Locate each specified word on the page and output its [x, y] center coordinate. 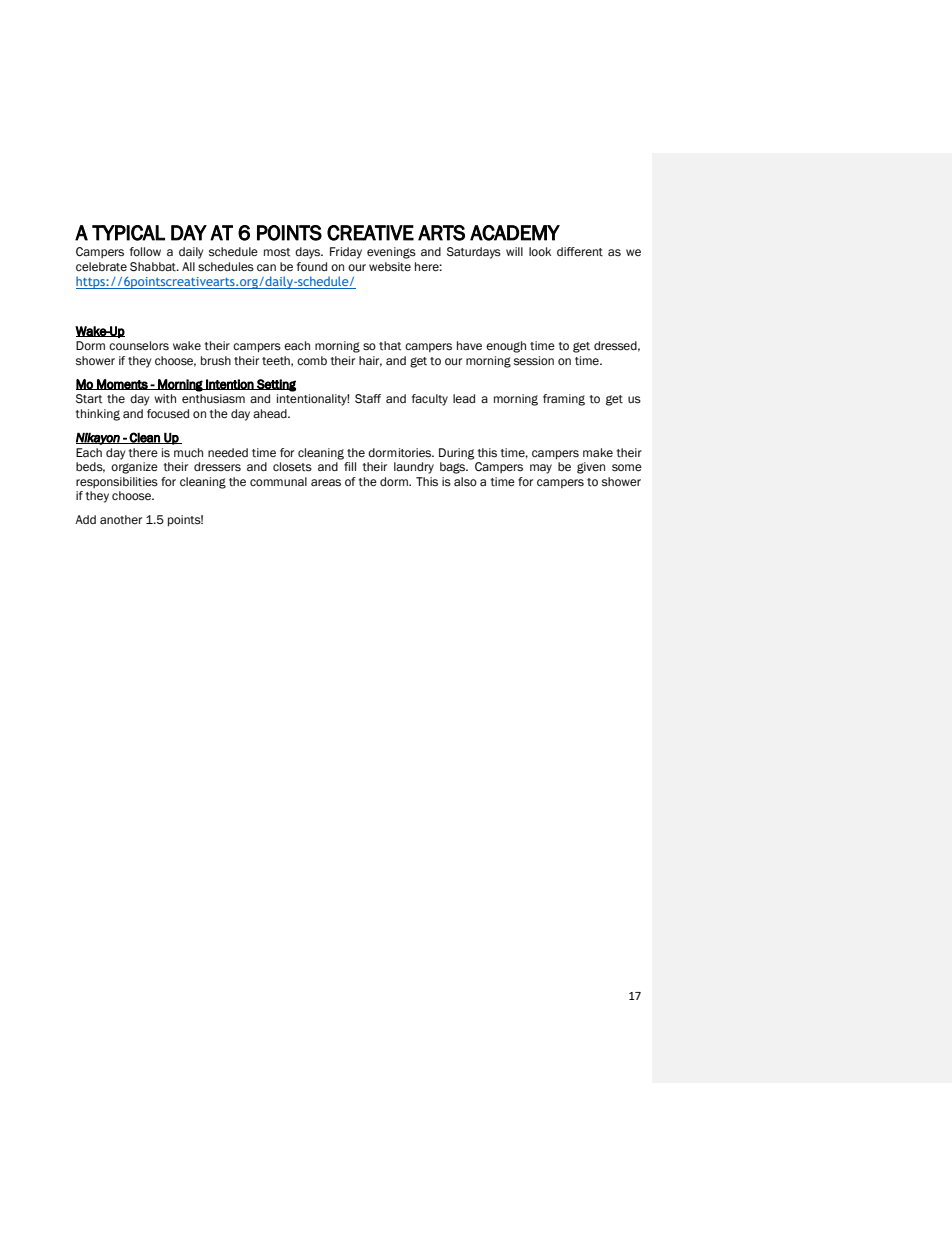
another [121, 520]
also [465, 481]
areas [326, 483]
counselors [139, 346]
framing [564, 400]
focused [168, 414]
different [580, 252]
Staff [368, 399]
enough [506, 347]
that [390, 346]
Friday [346, 253]
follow [145, 251]
